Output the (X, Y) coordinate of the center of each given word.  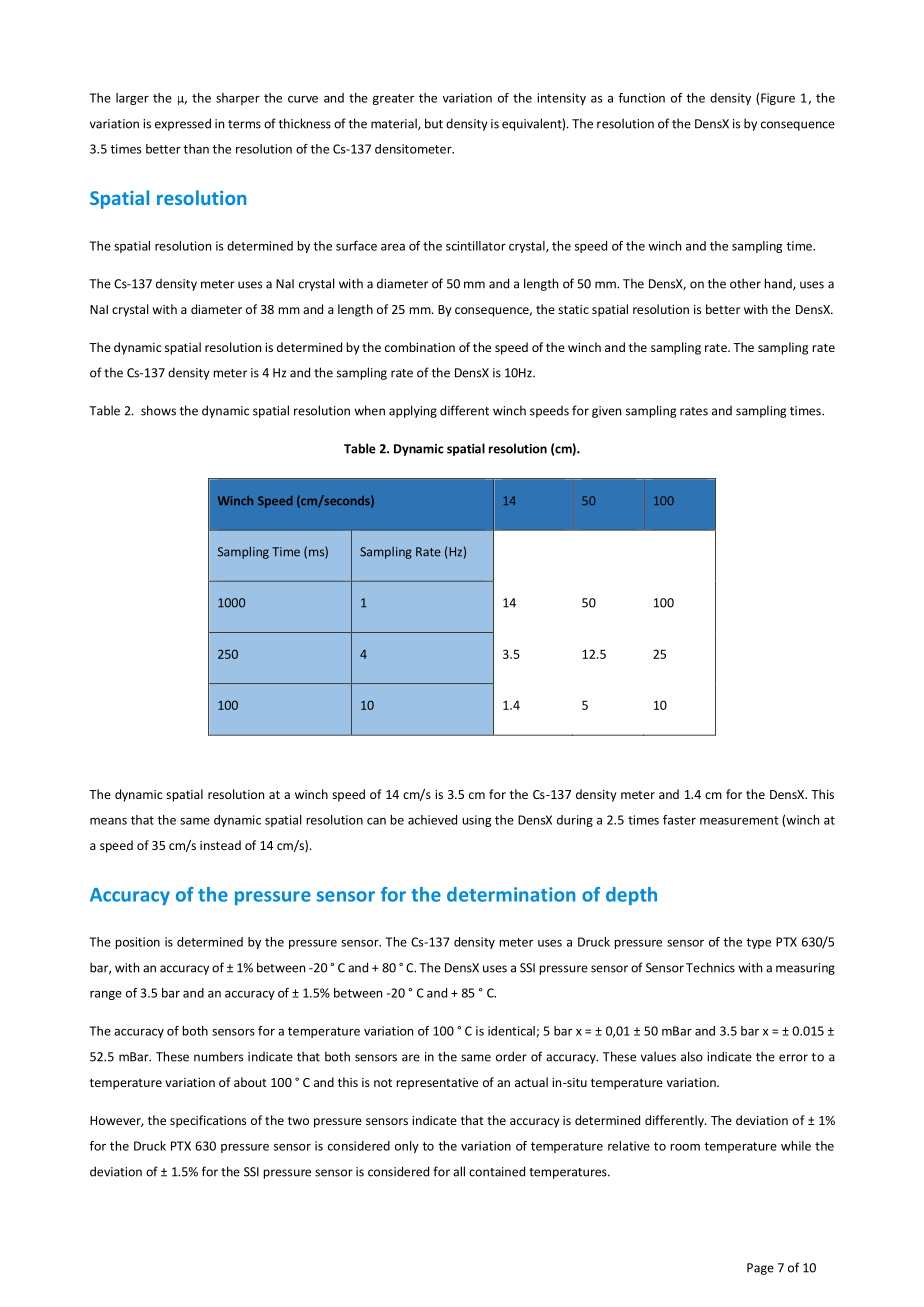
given (606, 412)
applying (413, 411)
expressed (183, 124)
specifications (208, 1121)
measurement (739, 820)
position (138, 943)
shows (158, 410)
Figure (778, 99)
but (434, 123)
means (108, 821)
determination (511, 894)
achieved (432, 820)
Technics (710, 967)
